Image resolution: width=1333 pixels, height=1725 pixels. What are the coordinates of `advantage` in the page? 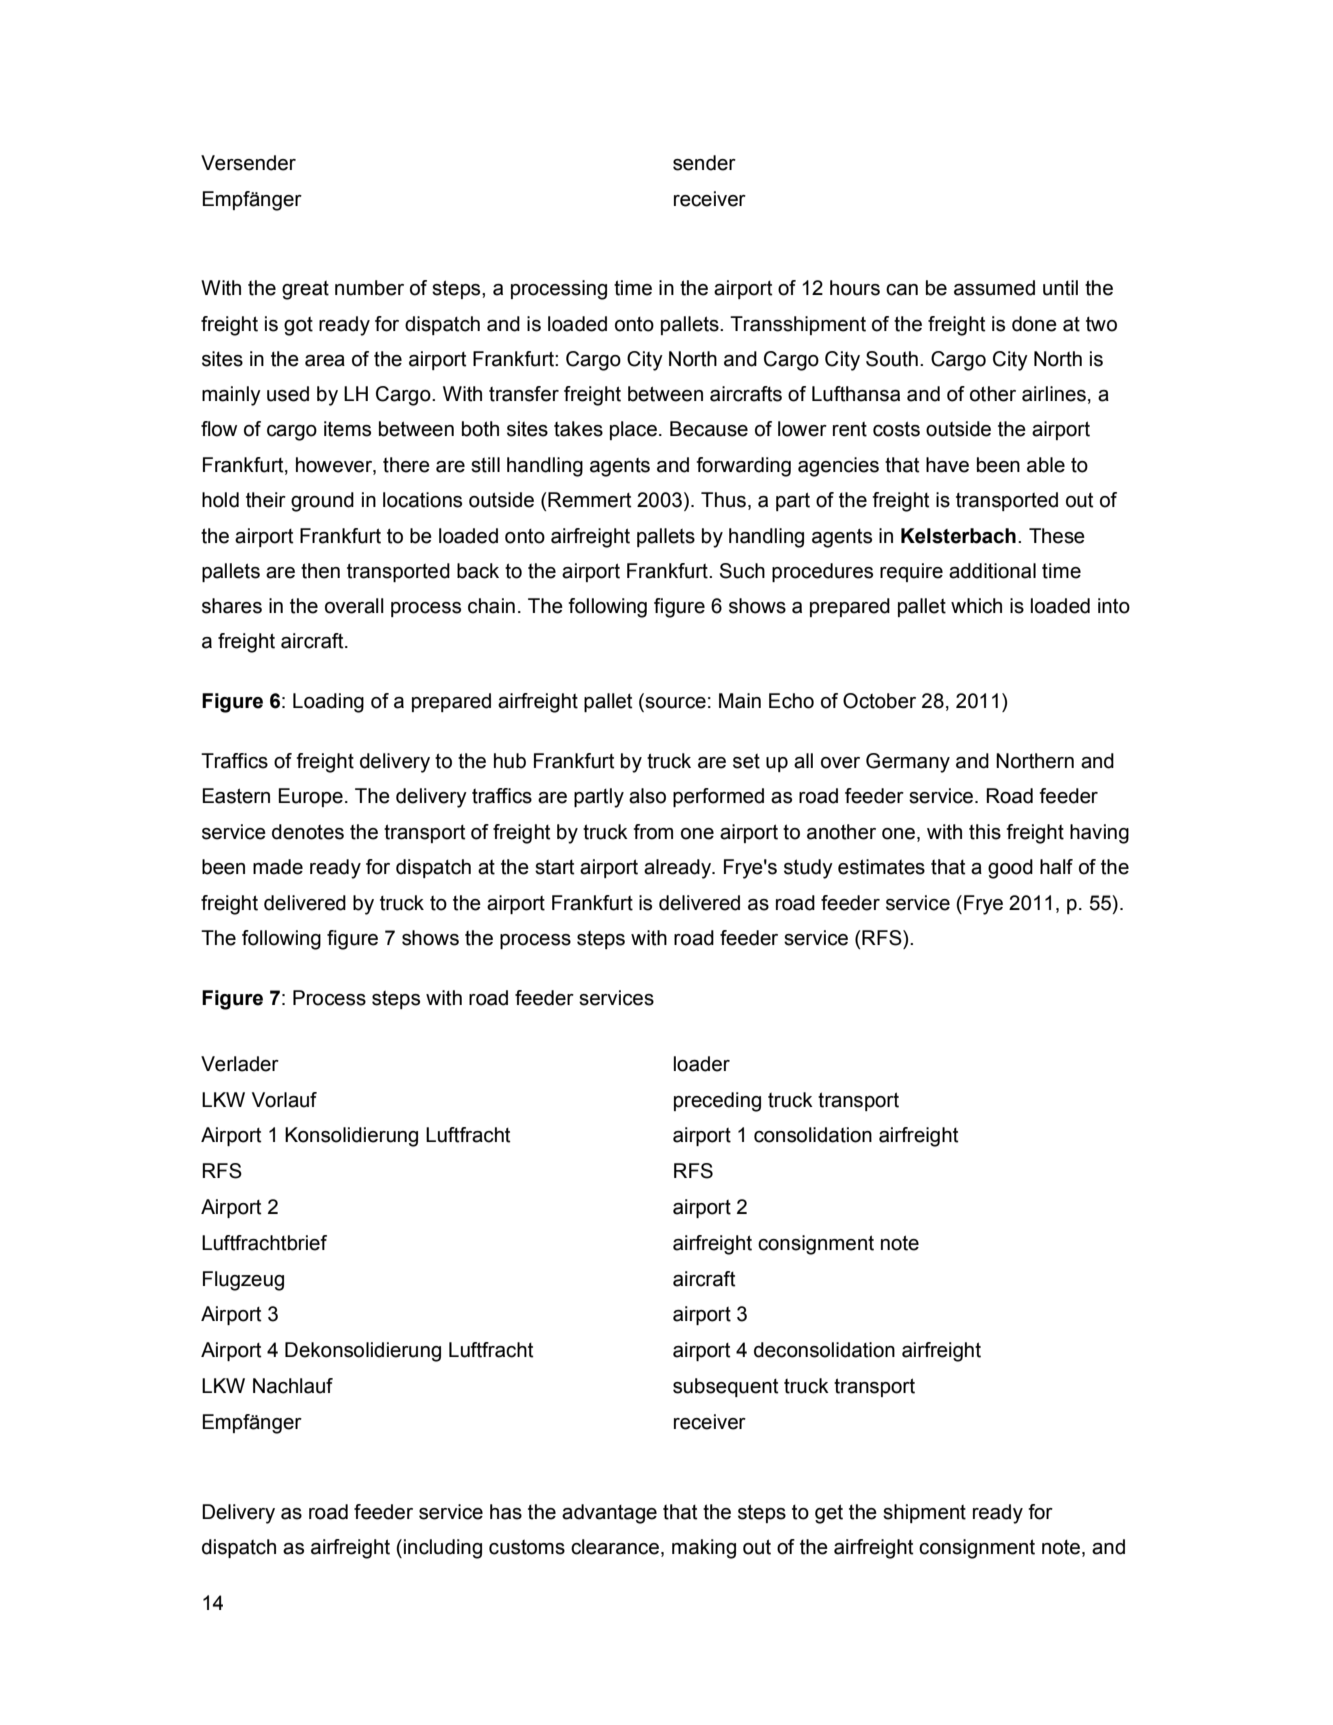 It's located at (609, 1514).
